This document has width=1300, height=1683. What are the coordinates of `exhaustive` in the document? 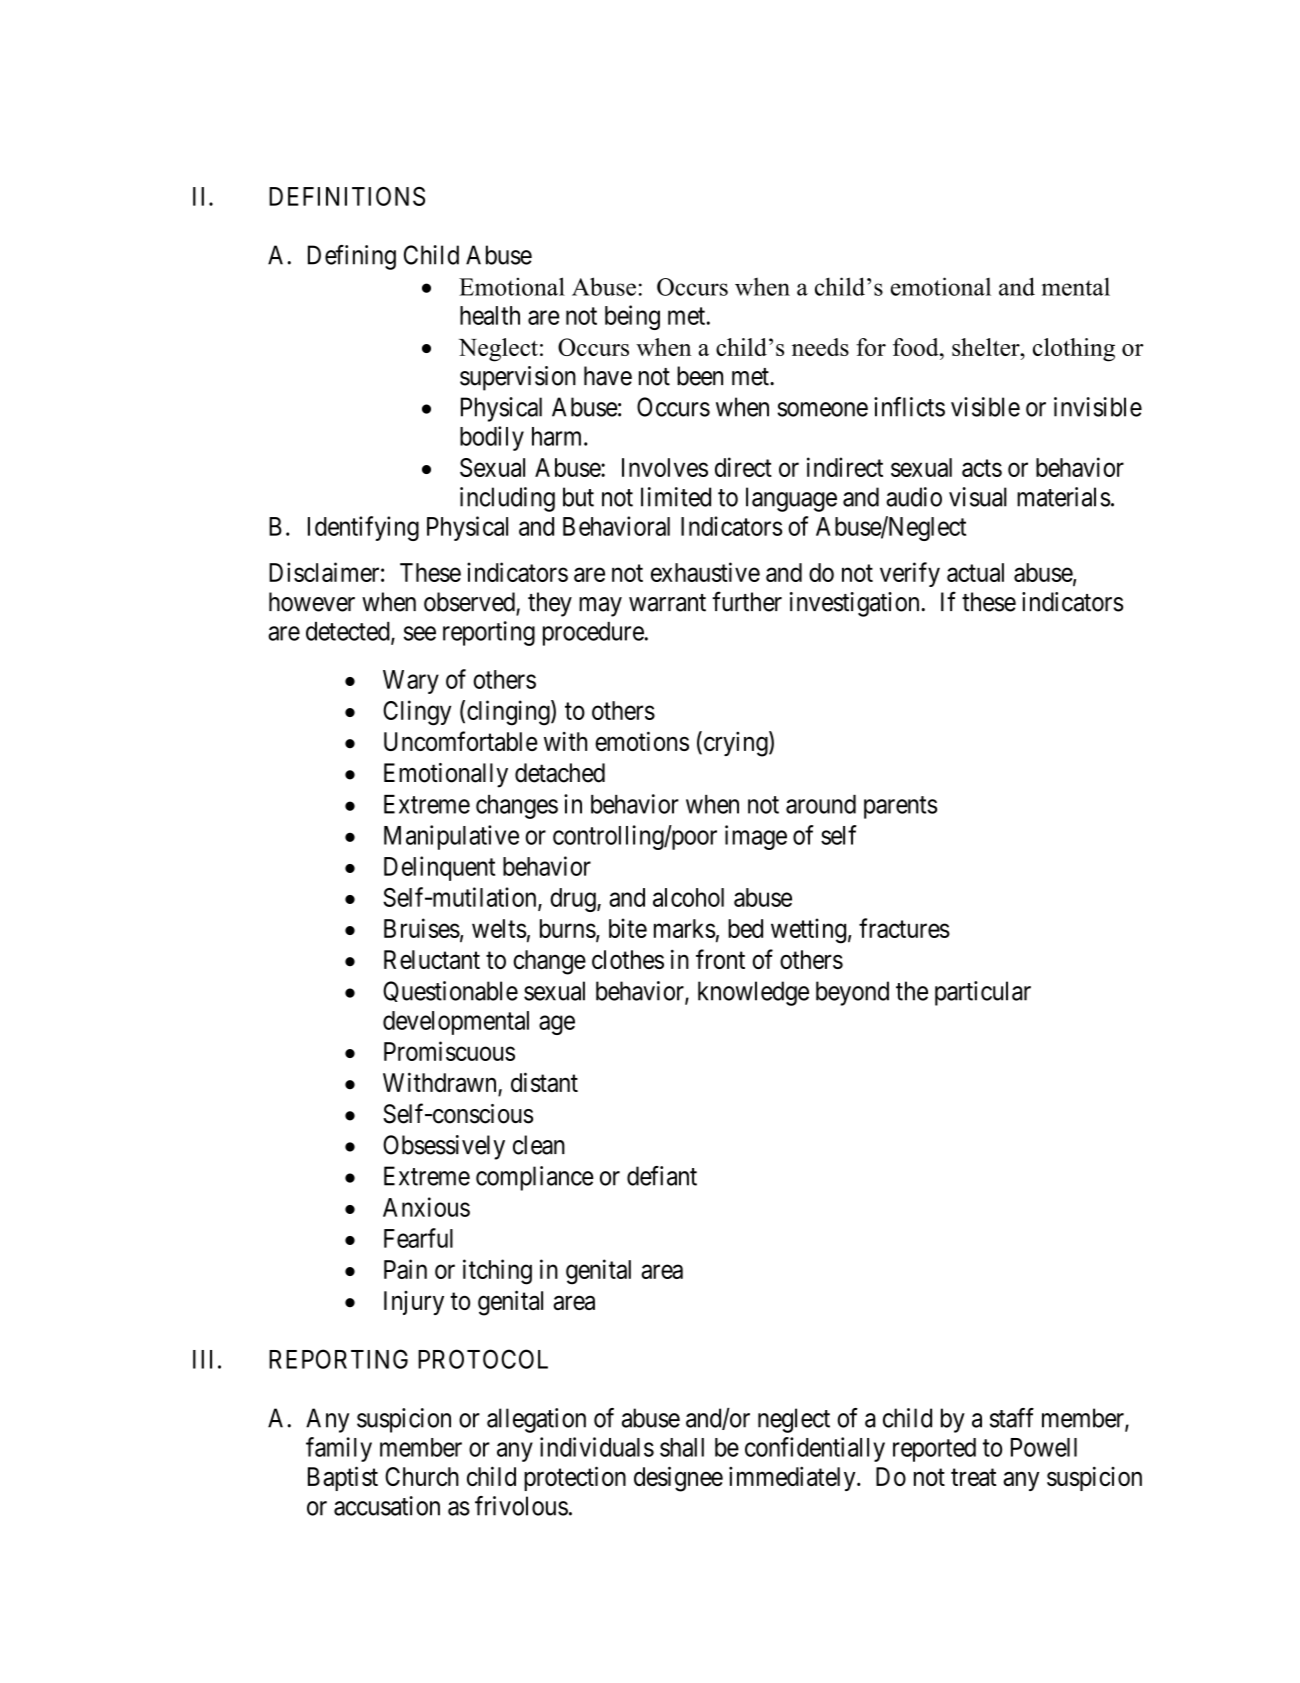 It's located at (705, 572).
